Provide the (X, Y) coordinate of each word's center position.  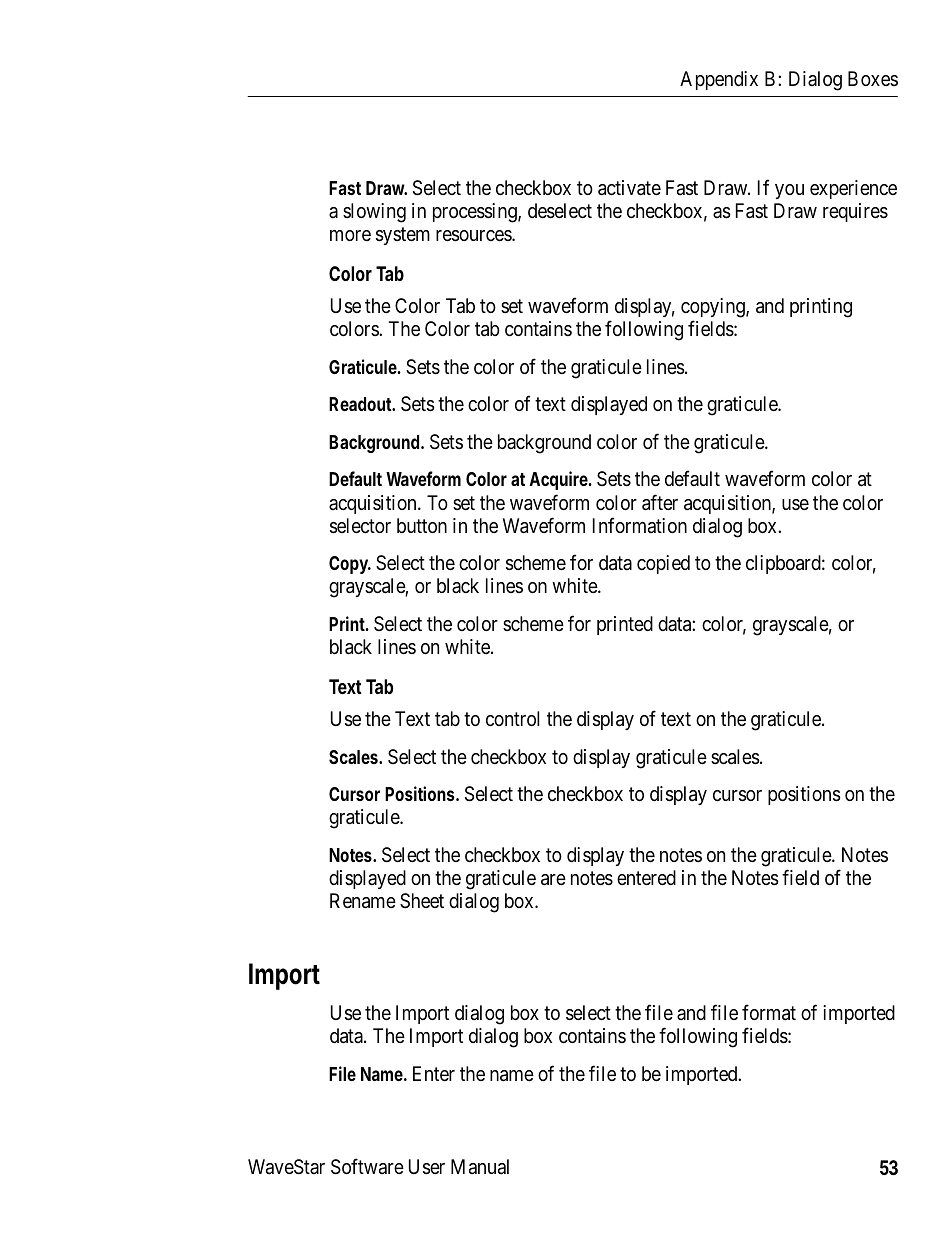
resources (474, 236)
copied (663, 564)
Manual (480, 1166)
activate (629, 188)
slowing (374, 213)
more (350, 235)
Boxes (873, 78)
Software (367, 1166)
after (660, 502)
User (427, 1167)
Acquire (560, 480)
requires (855, 212)
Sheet (422, 901)
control (512, 718)
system (403, 236)
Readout (362, 404)
